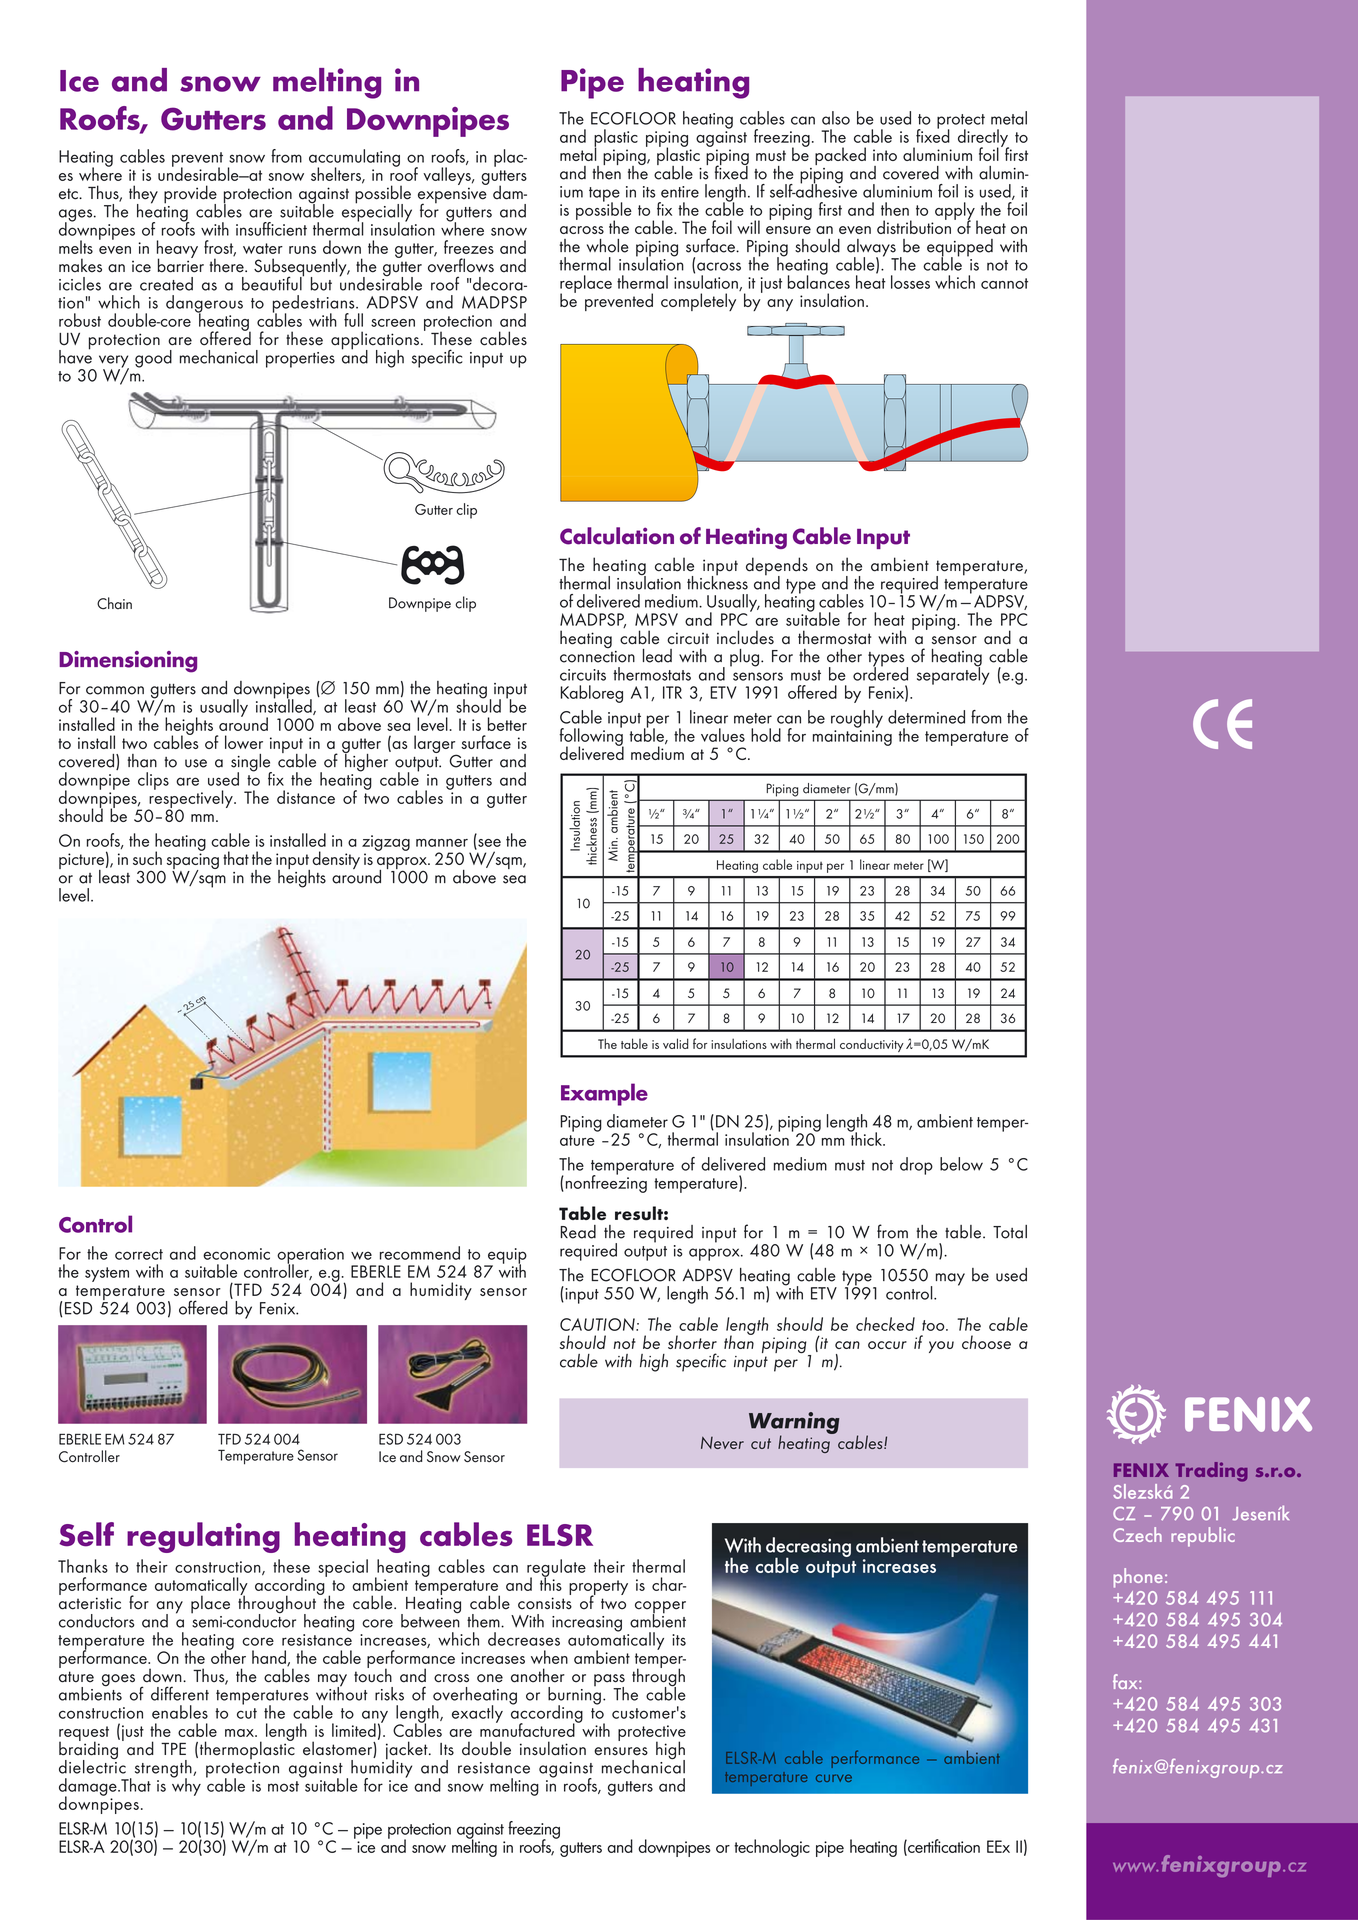 The height and width of the document is (1920, 1358). What do you see at coordinates (961, 1164) in the document?
I see `below` at bounding box center [961, 1164].
